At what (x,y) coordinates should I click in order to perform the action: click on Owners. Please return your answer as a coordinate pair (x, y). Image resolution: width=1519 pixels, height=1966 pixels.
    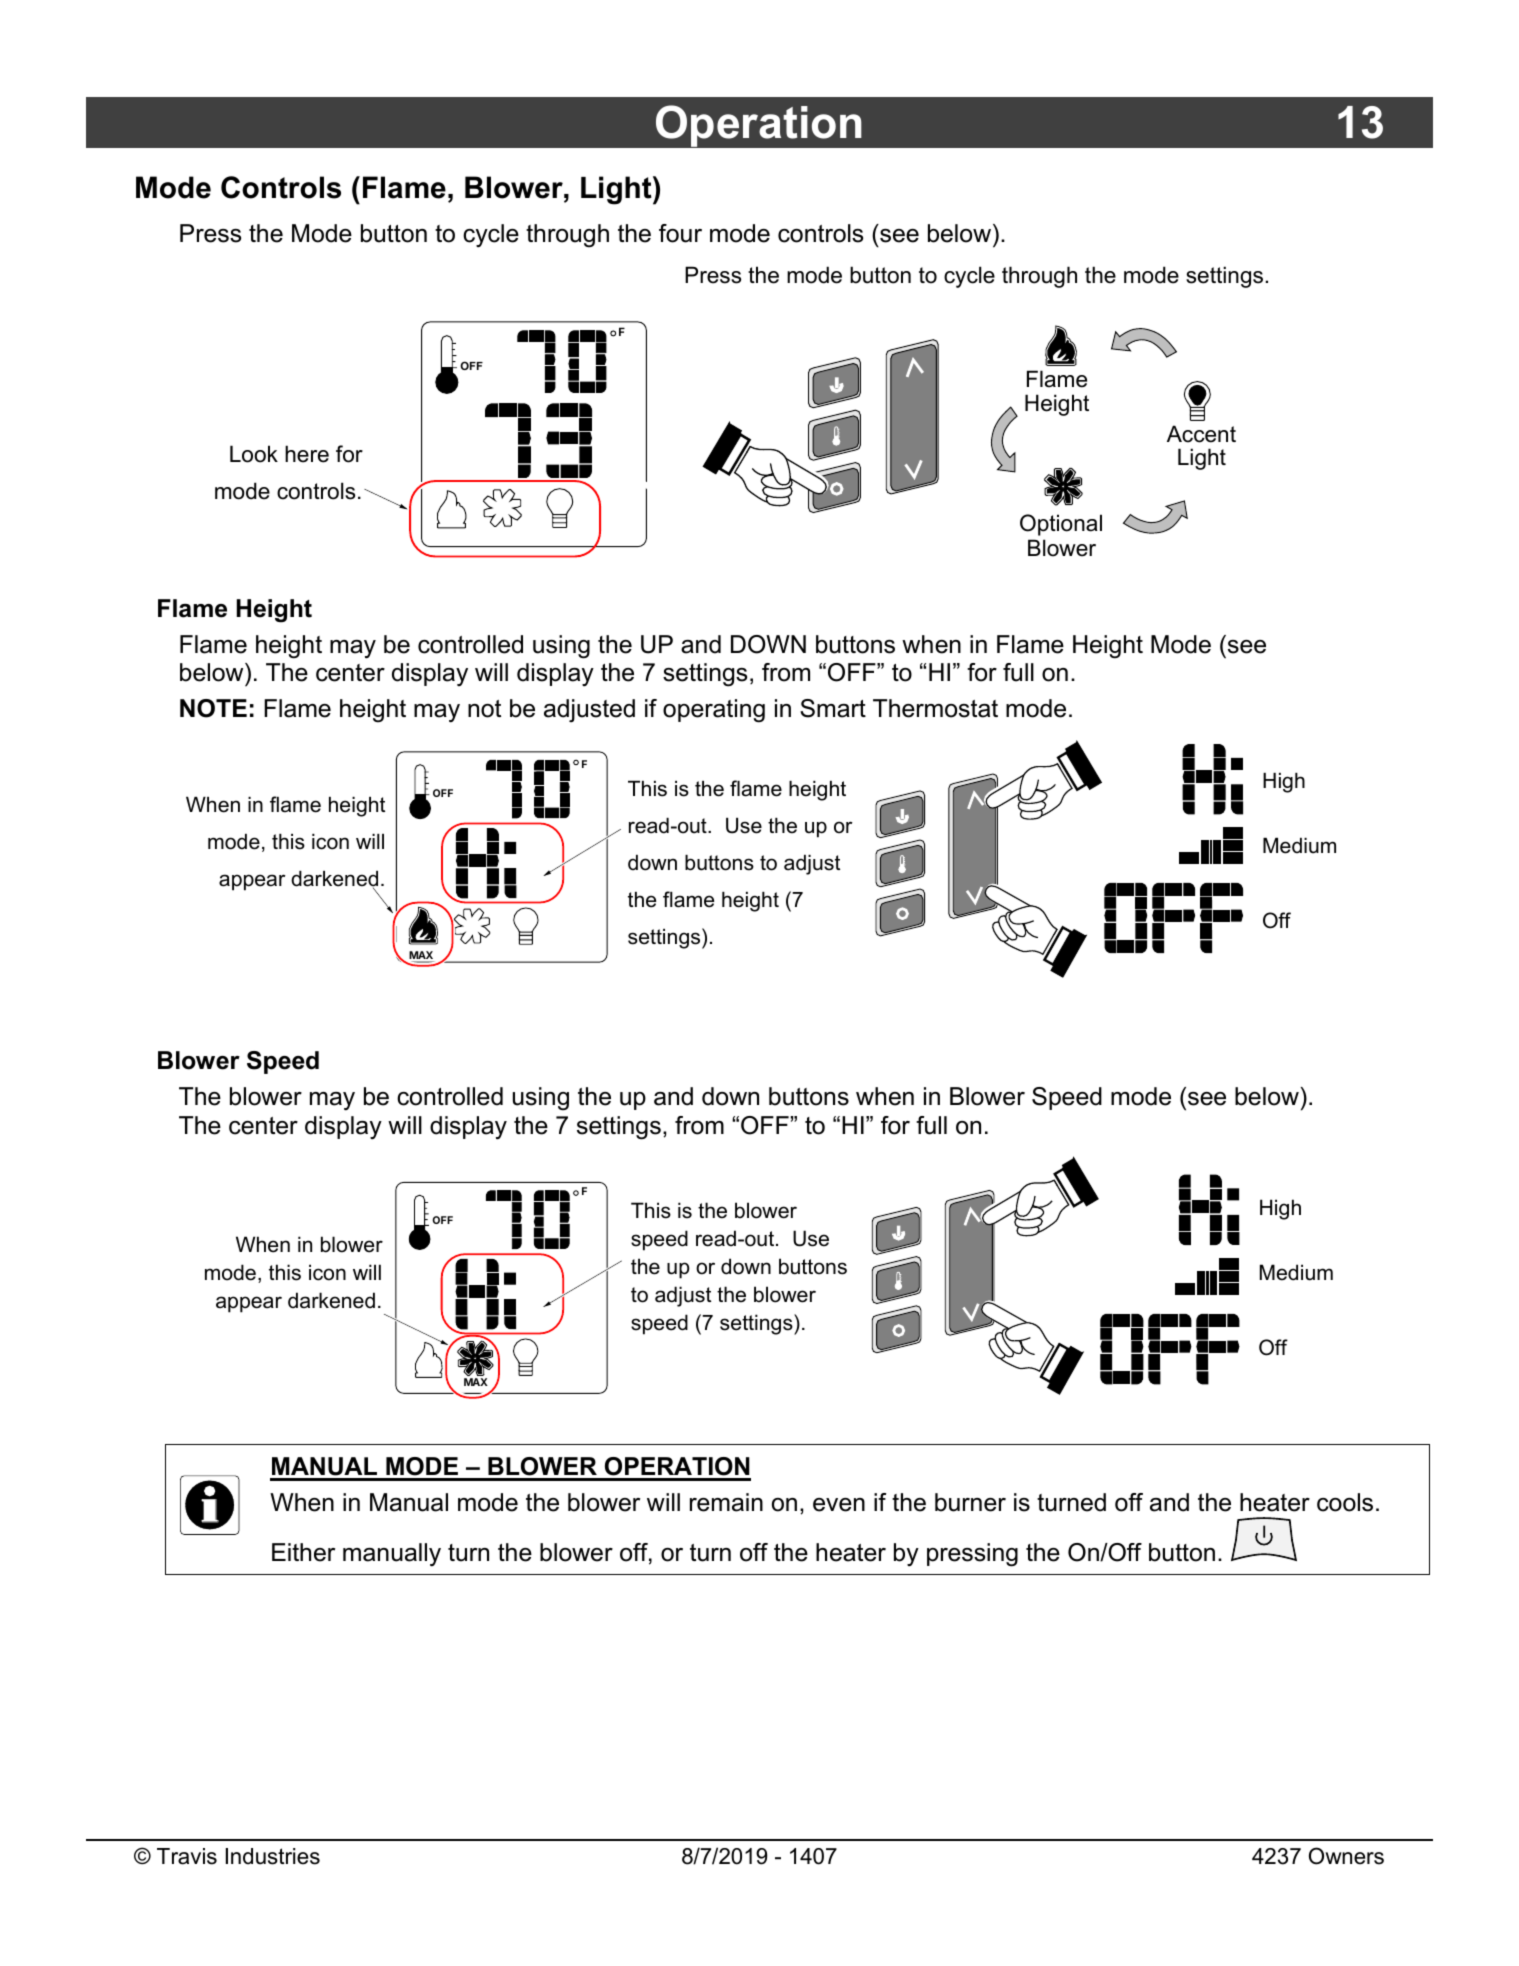
    Looking at the image, I should click on (1346, 1856).
